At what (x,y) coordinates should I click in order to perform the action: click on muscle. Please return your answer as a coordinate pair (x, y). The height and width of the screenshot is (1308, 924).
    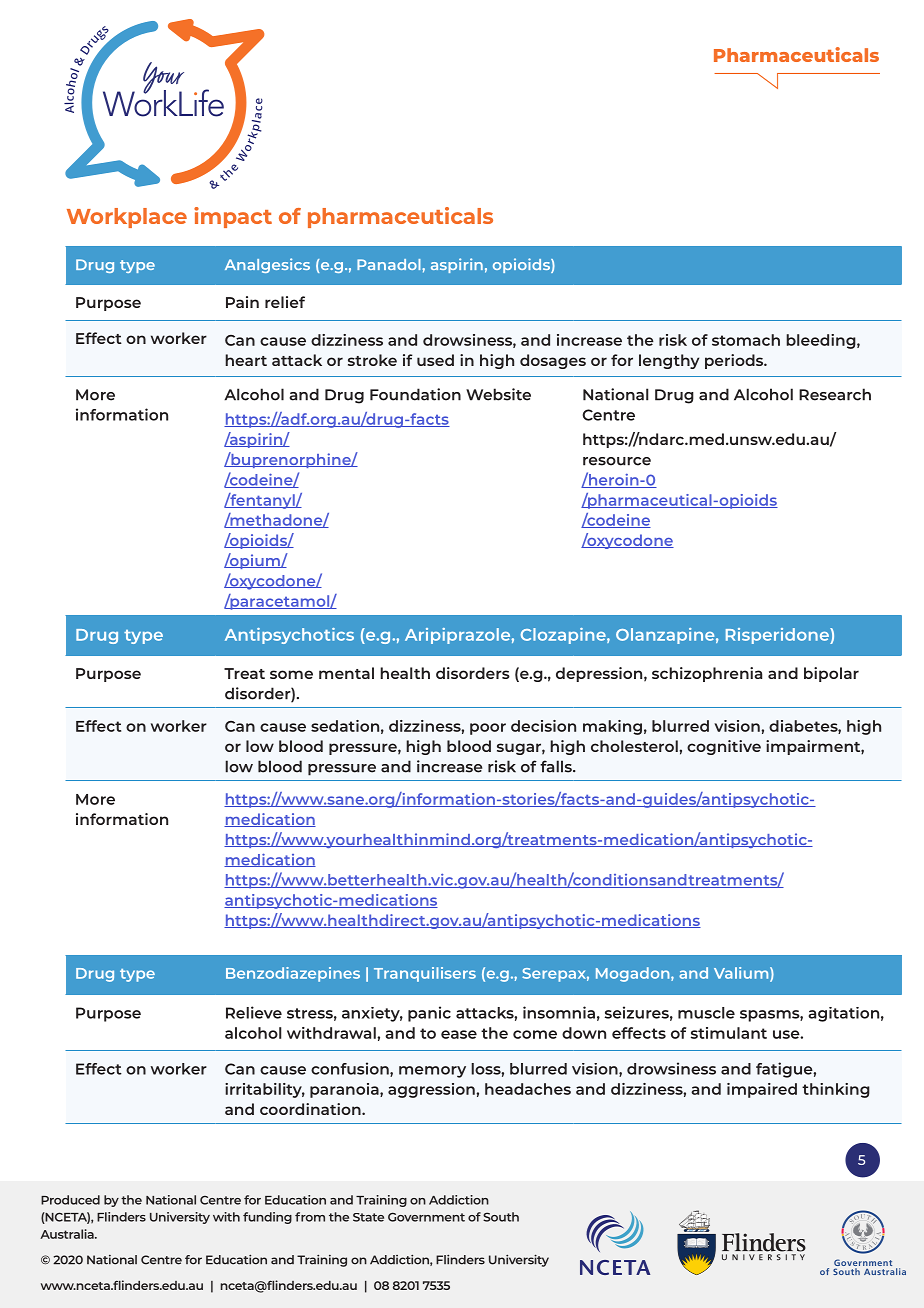
    Looking at the image, I should click on (706, 1013).
